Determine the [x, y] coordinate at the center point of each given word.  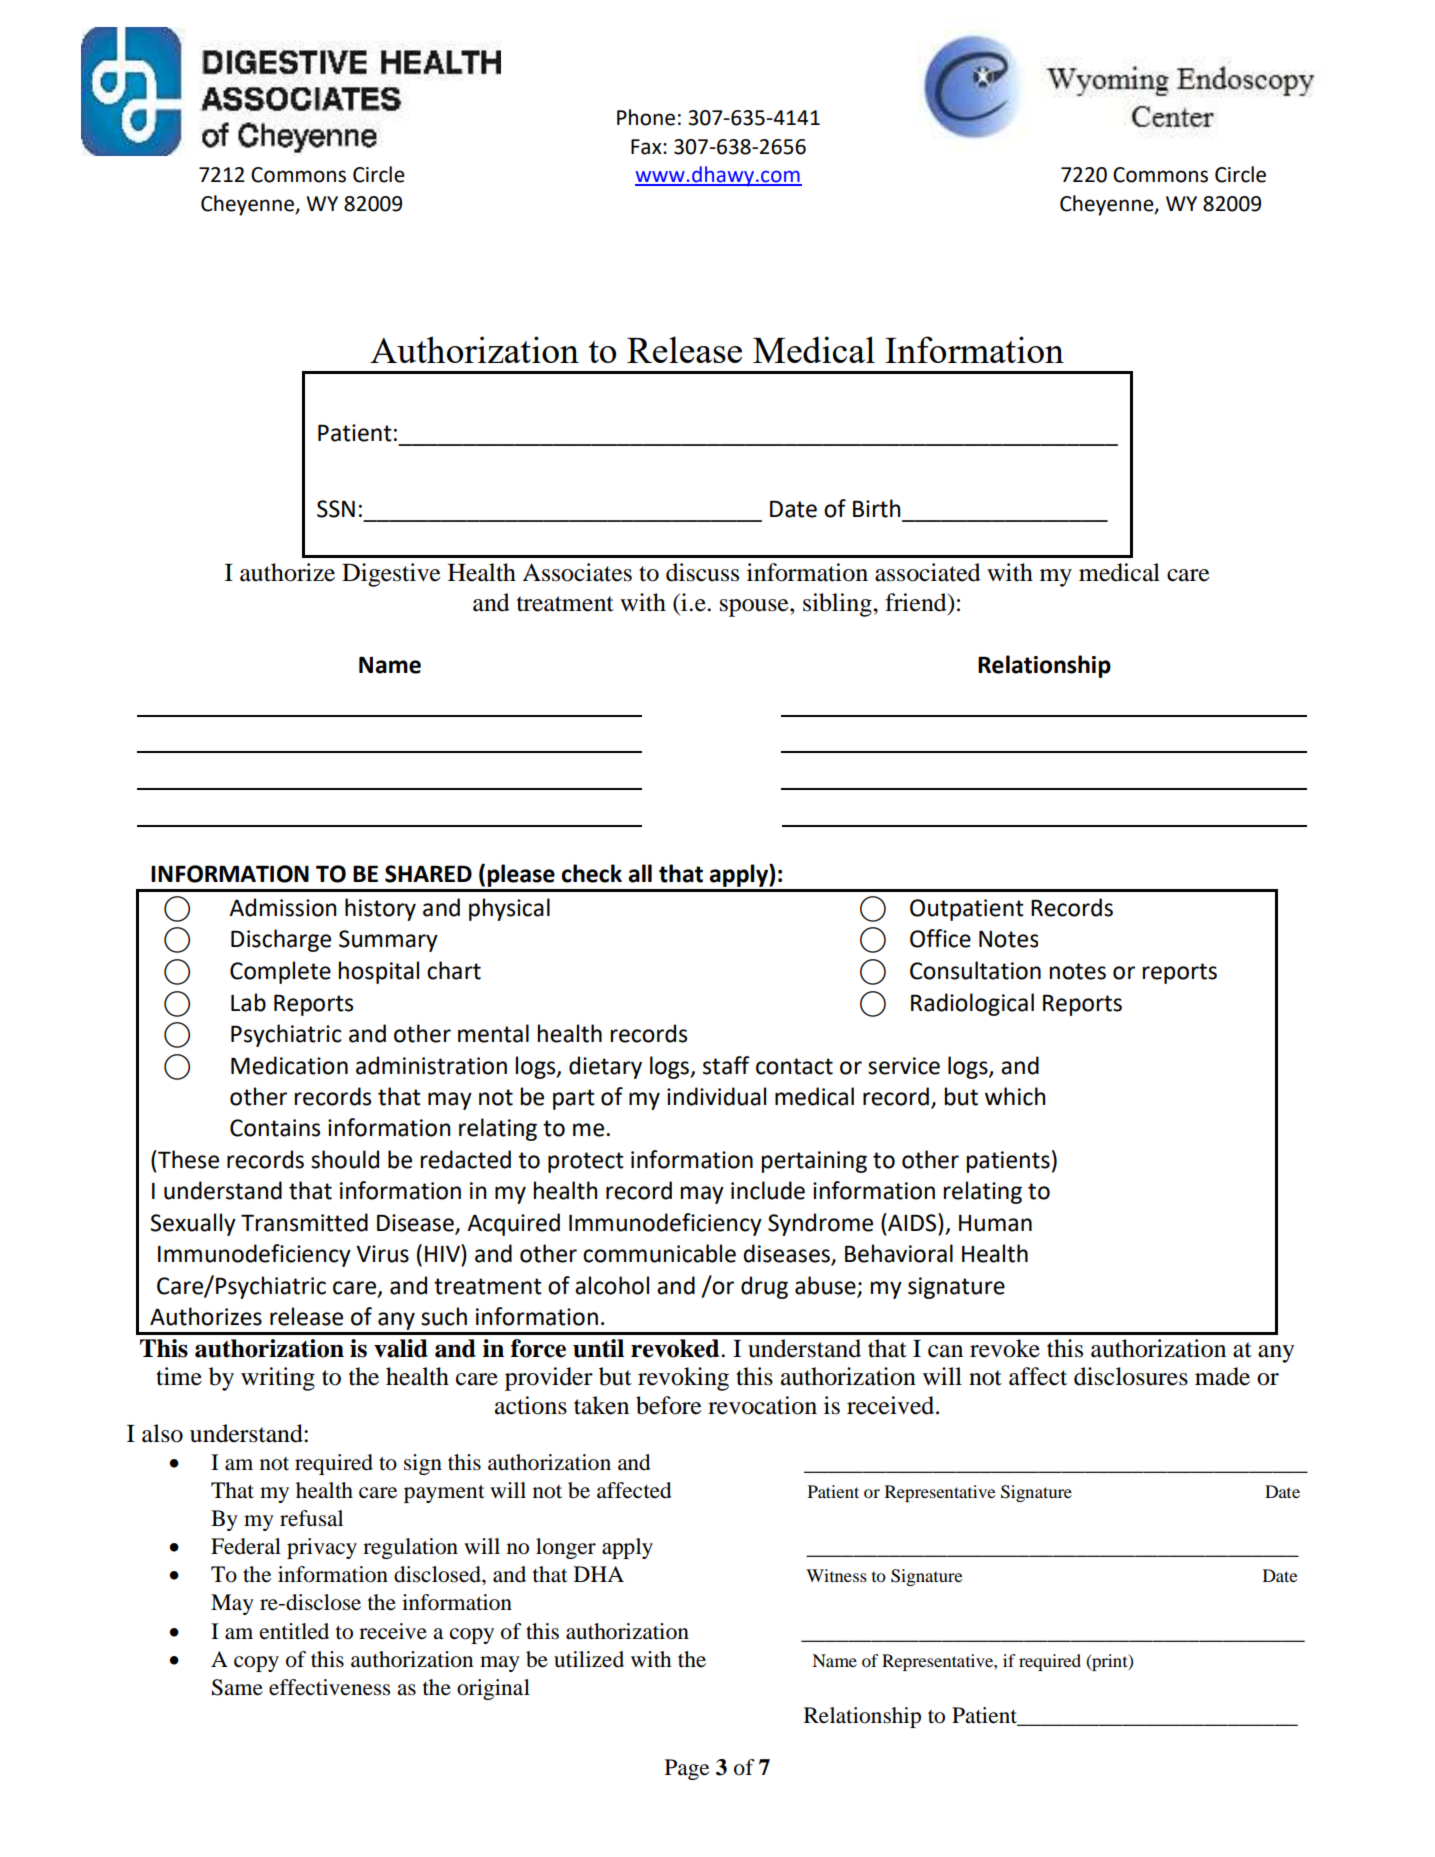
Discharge [281, 940]
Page [687, 1769]
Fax [647, 147]
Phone [646, 117]
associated [928, 572]
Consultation [975, 970]
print [1110, 1662]
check [591, 873]
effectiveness [330, 1687]
